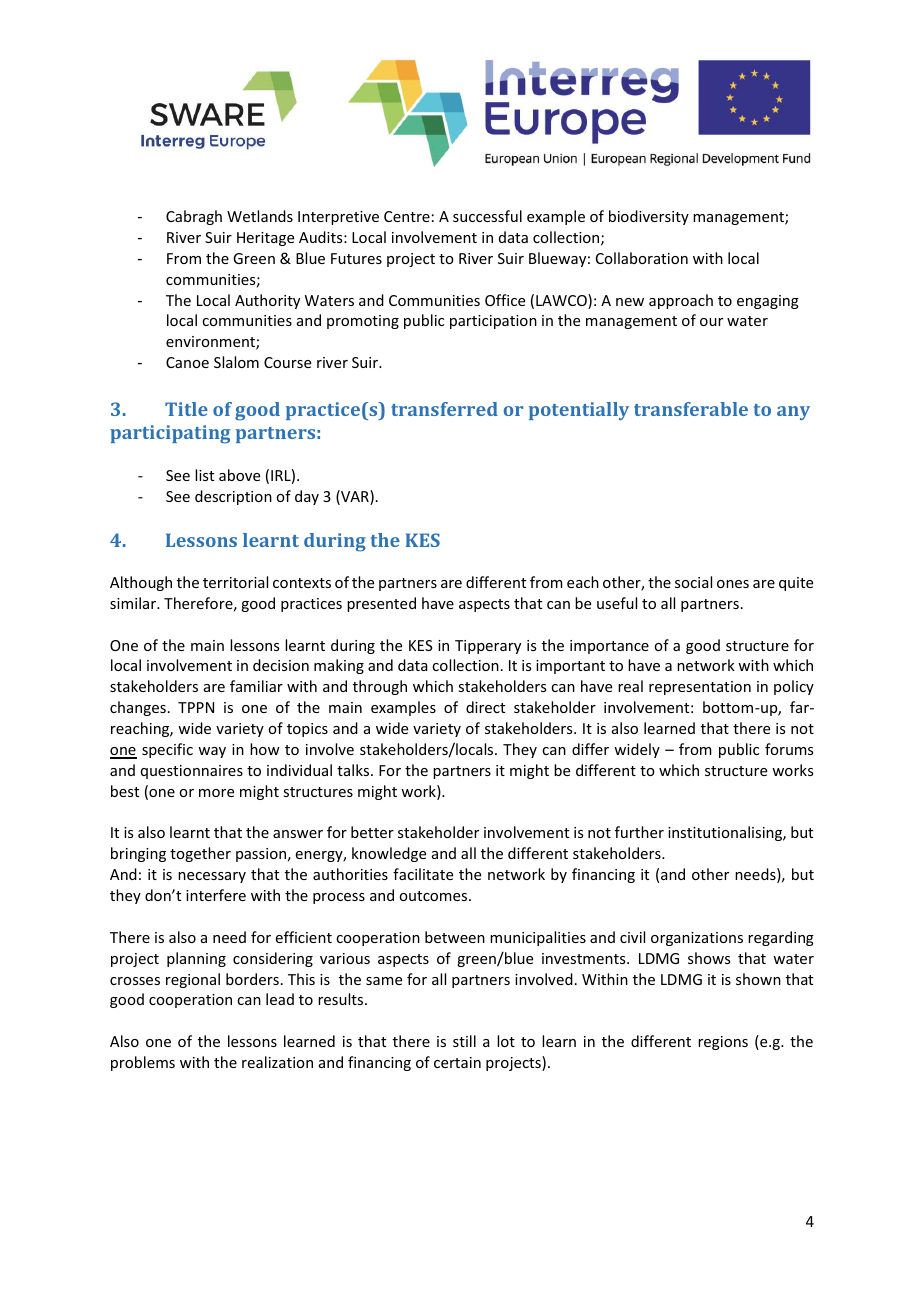 The image size is (924, 1308). What do you see at coordinates (354, 770) in the page?
I see `talks` at bounding box center [354, 770].
